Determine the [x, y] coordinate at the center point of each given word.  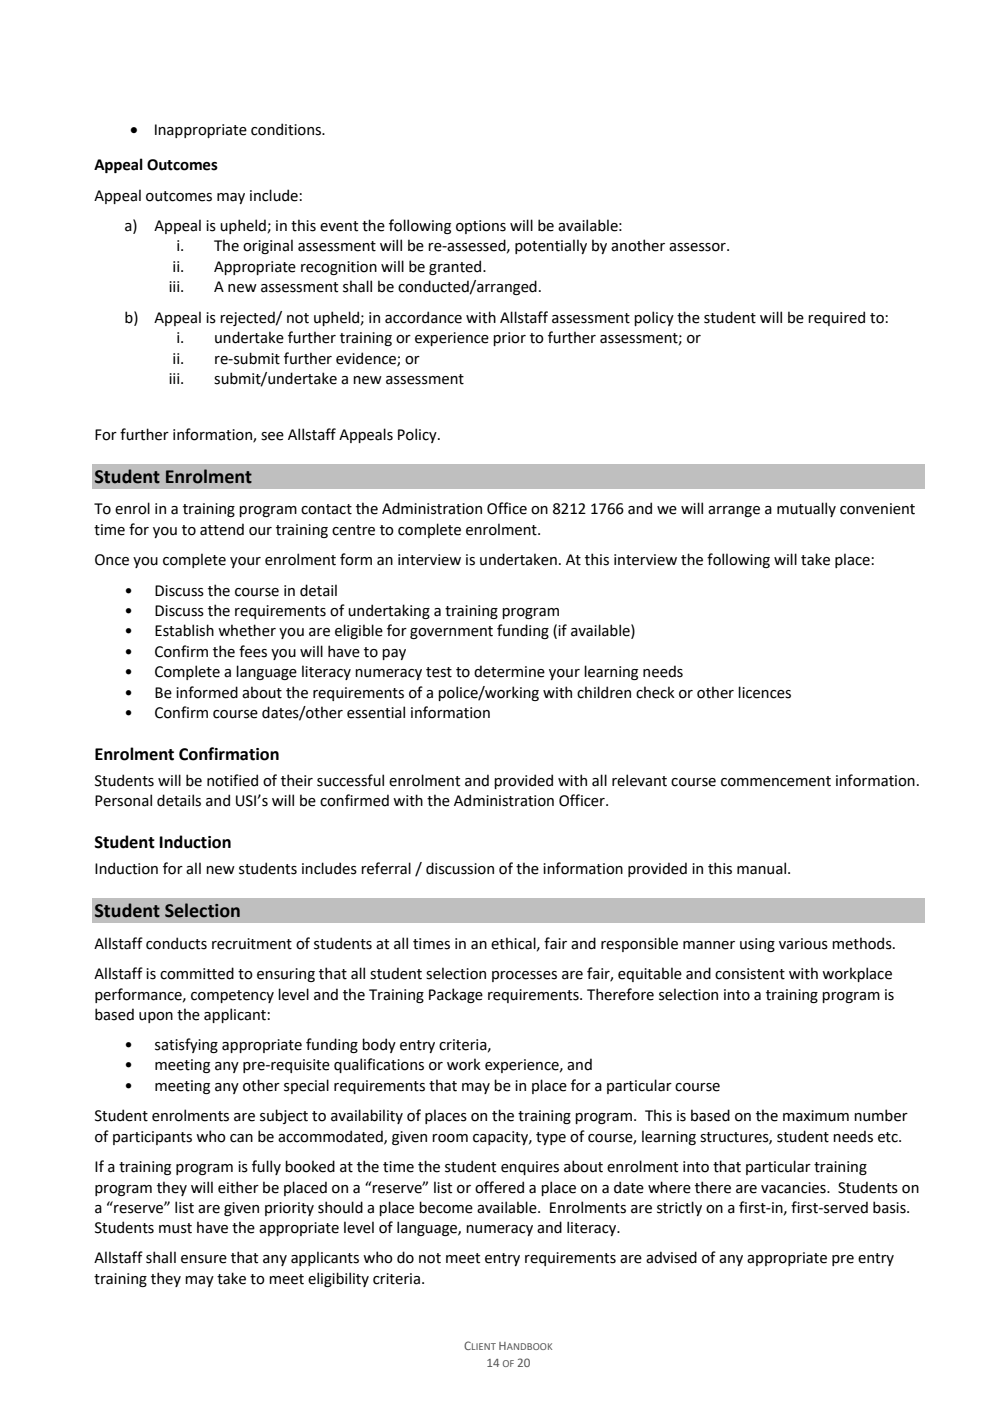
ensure [204, 1259]
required [836, 318]
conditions [287, 129]
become [446, 1207]
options [481, 227]
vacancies [794, 1188]
